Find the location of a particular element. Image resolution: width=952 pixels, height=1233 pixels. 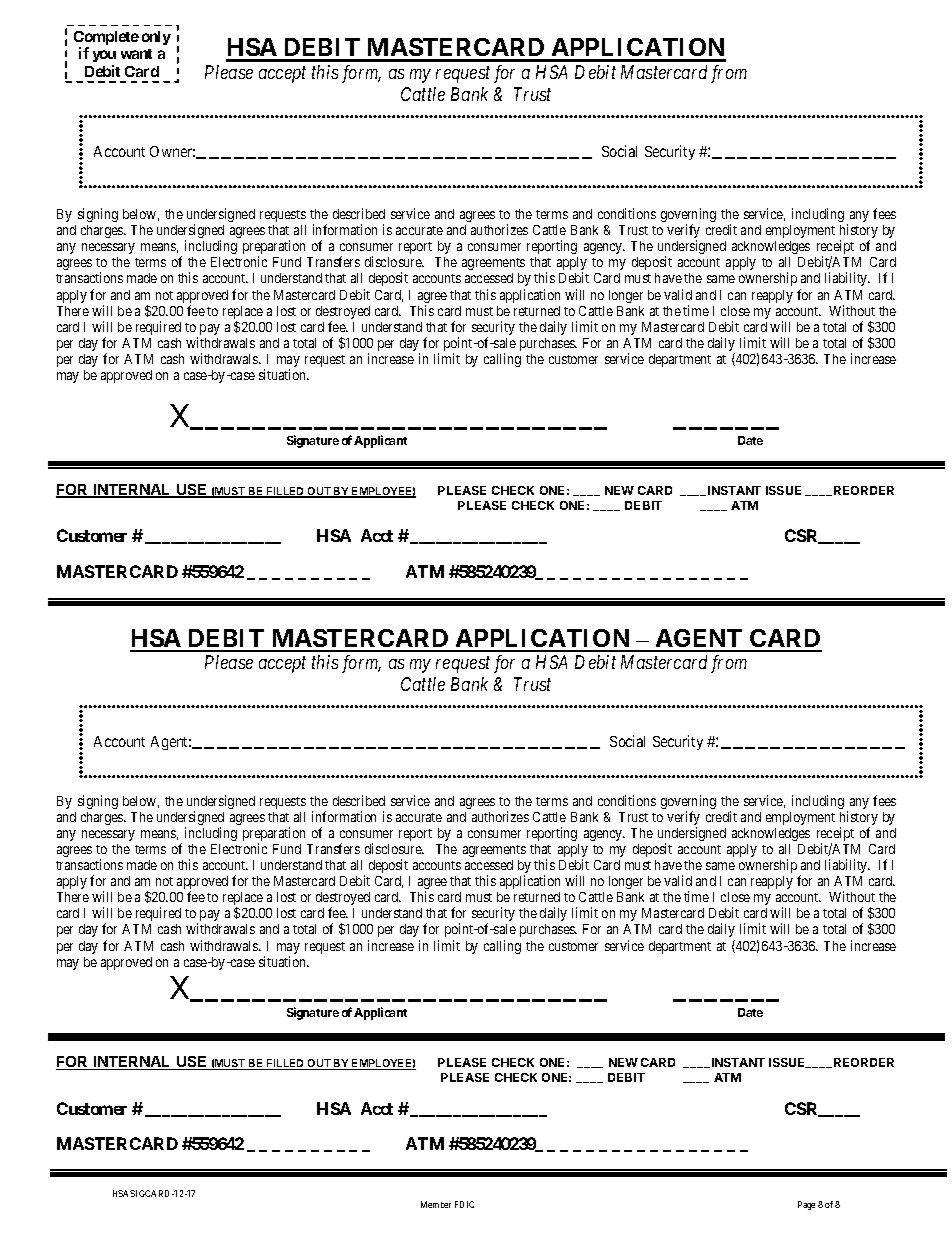

you is located at coordinates (104, 58).
